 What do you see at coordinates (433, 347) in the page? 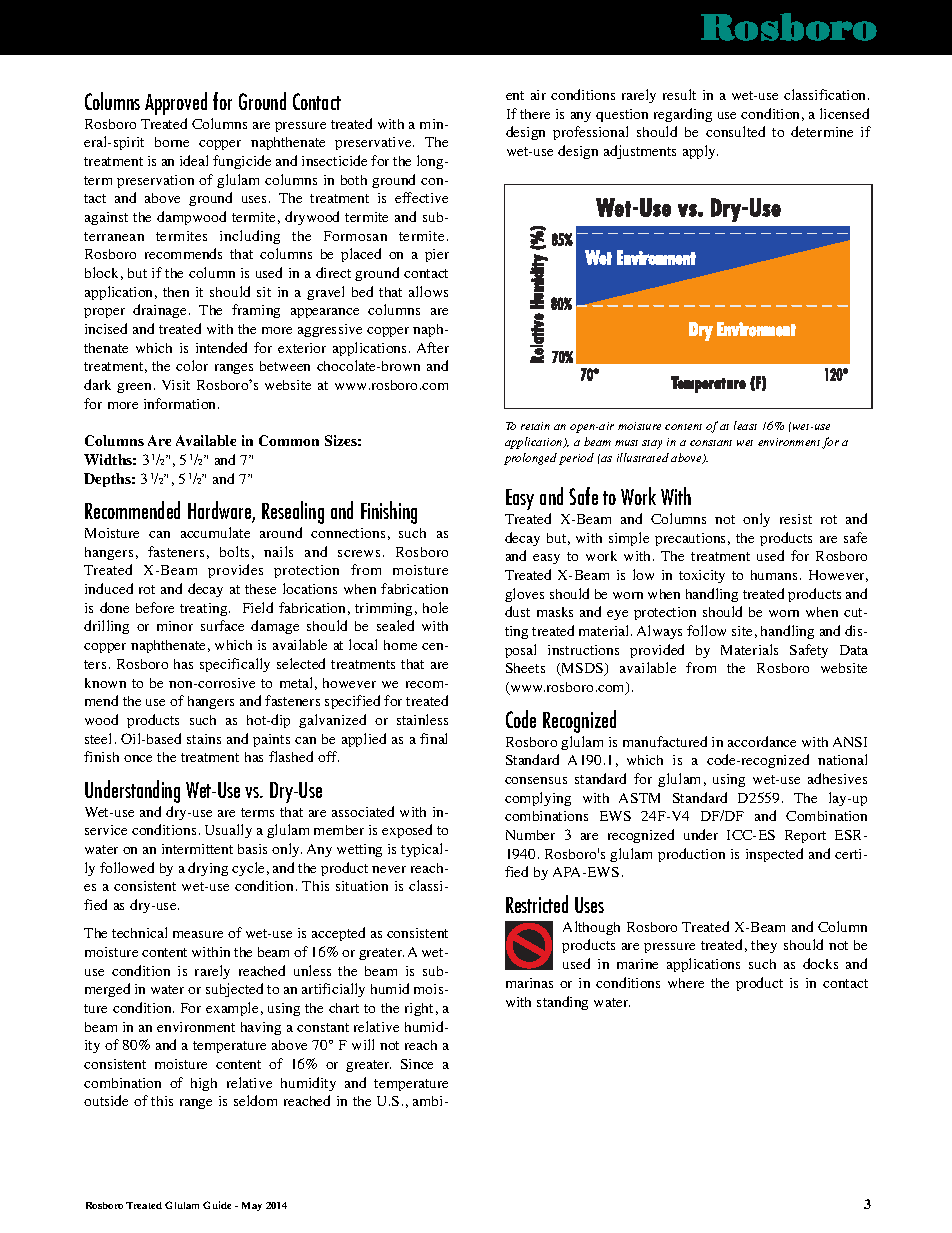
I see `After` at bounding box center [433, 347].
